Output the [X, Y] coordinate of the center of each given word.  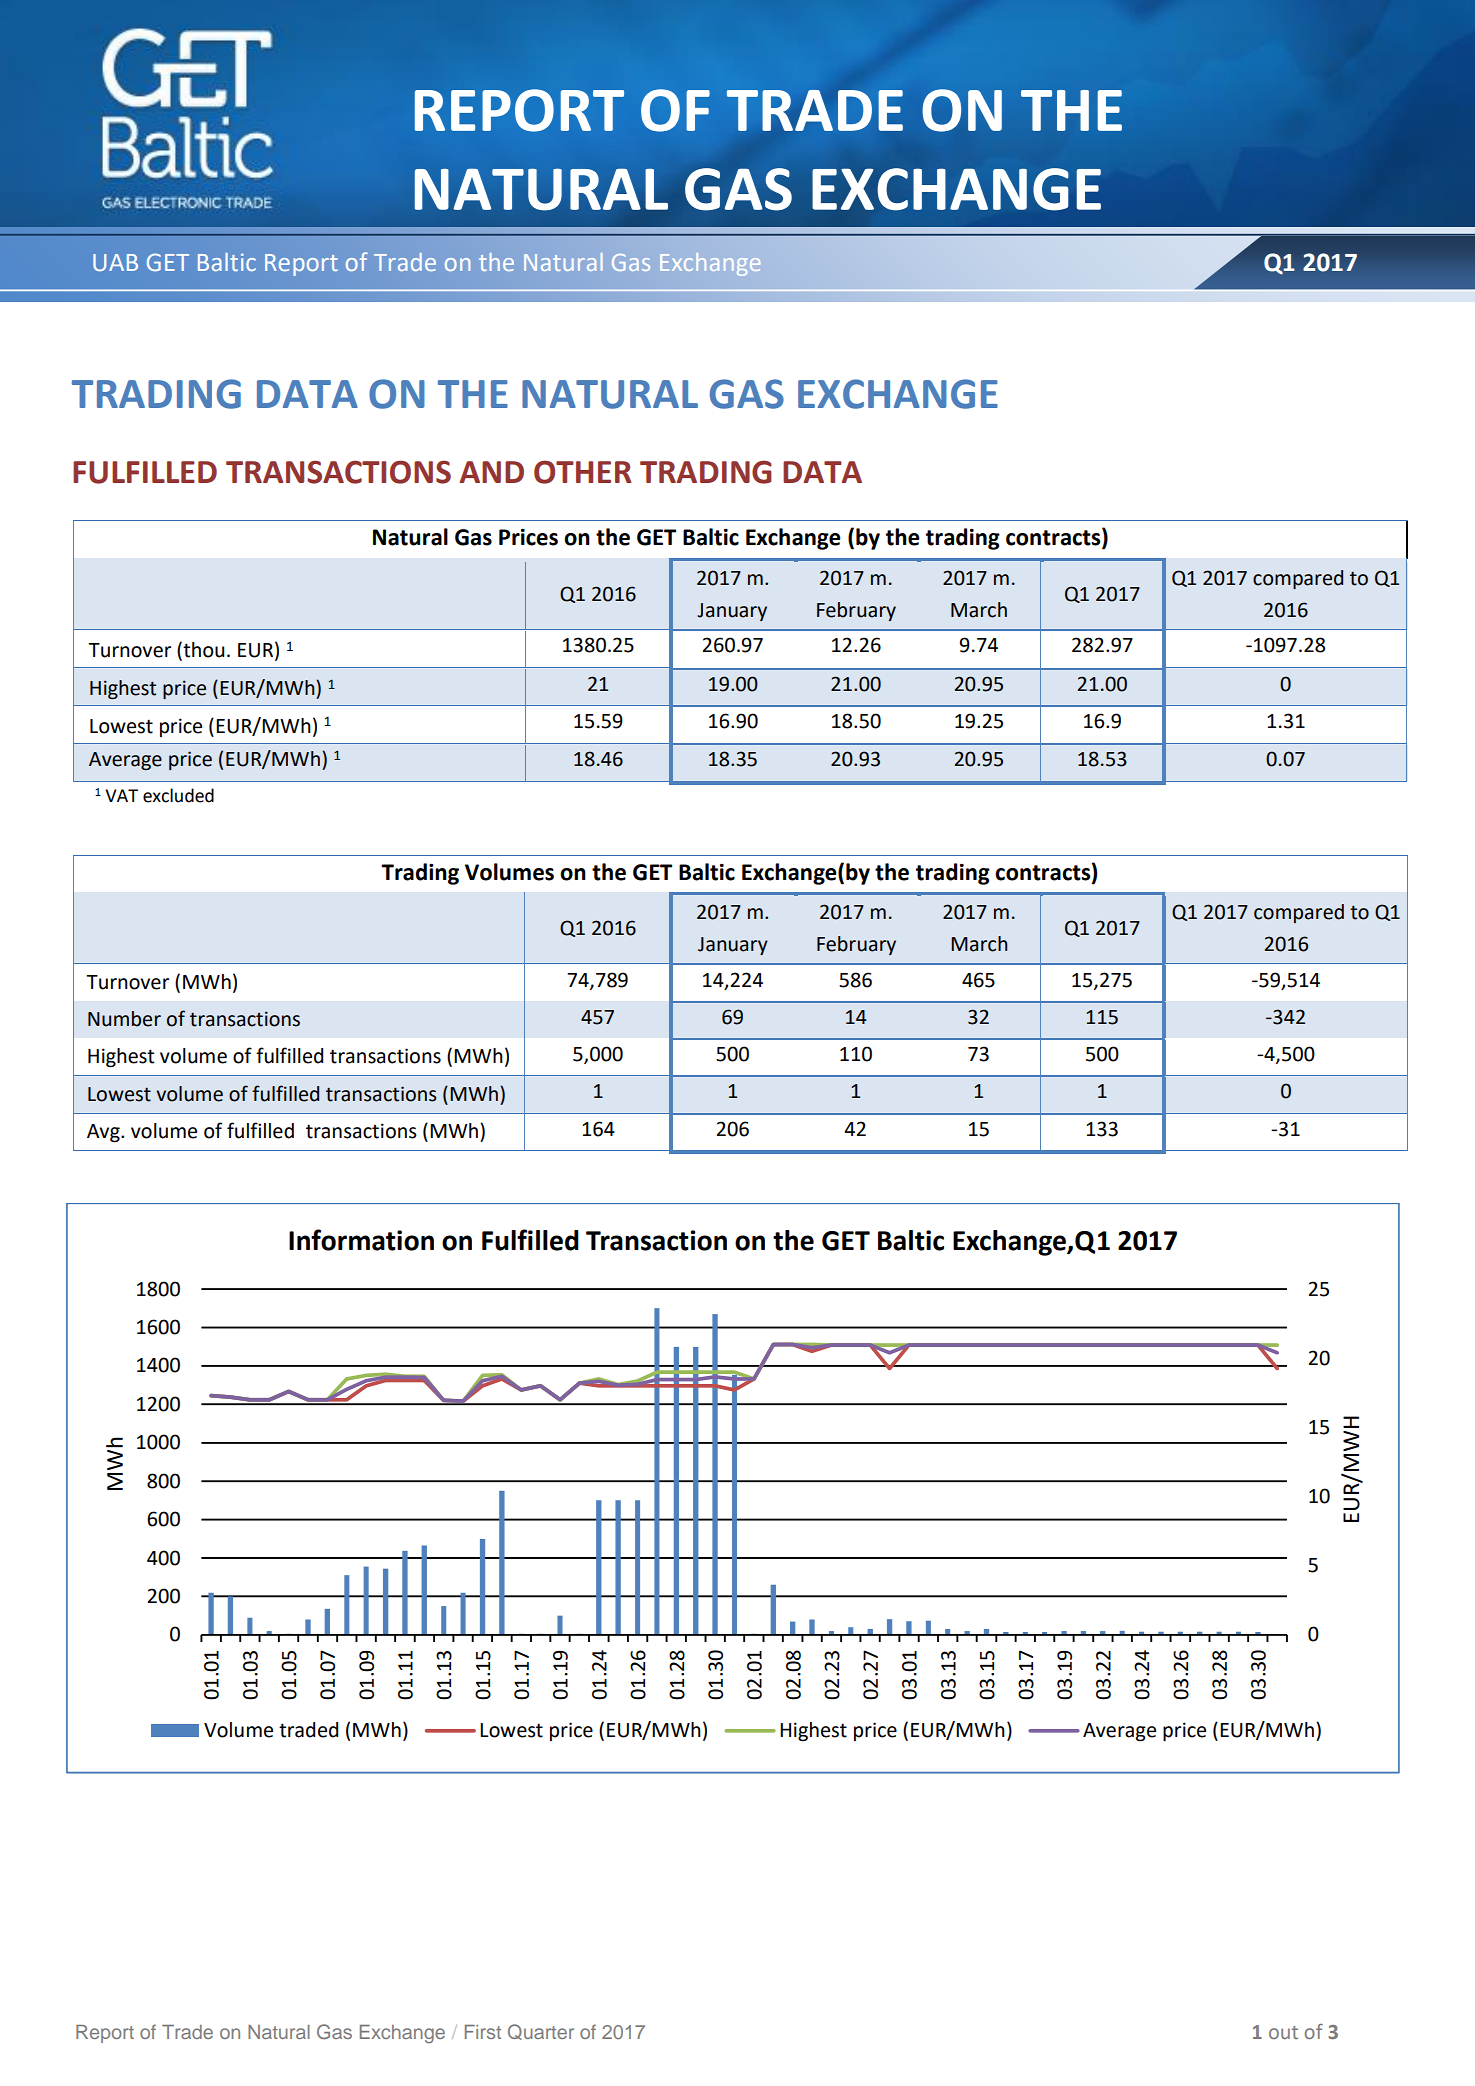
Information [361, 1240]
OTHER [582, 472]
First [483, 2032]
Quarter [541, 2032]
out [1283, 2032]
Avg [104, 1133]
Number [124, 1019]
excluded [178, 795]
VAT [121, 795]
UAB [115, 262]
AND [492, 472]
